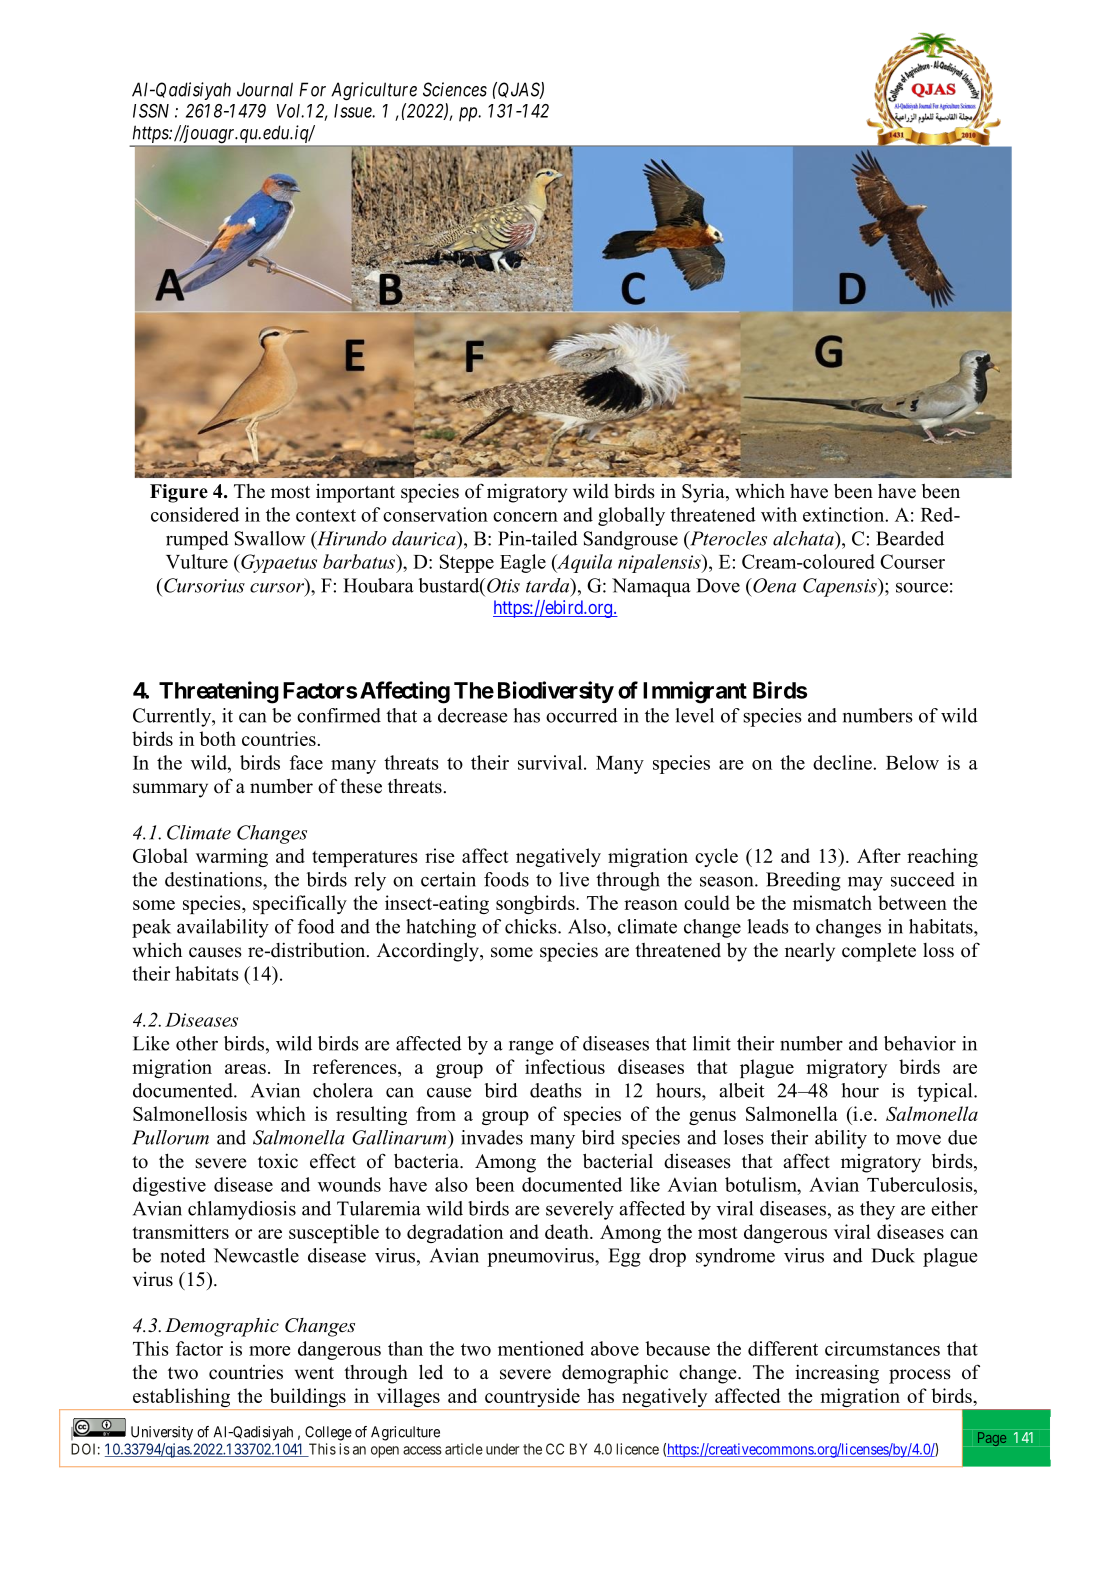 This image has width=1110, height=1570. Describe the element at coordinates (704, 493) in the image. I see `Syria` at that location.
